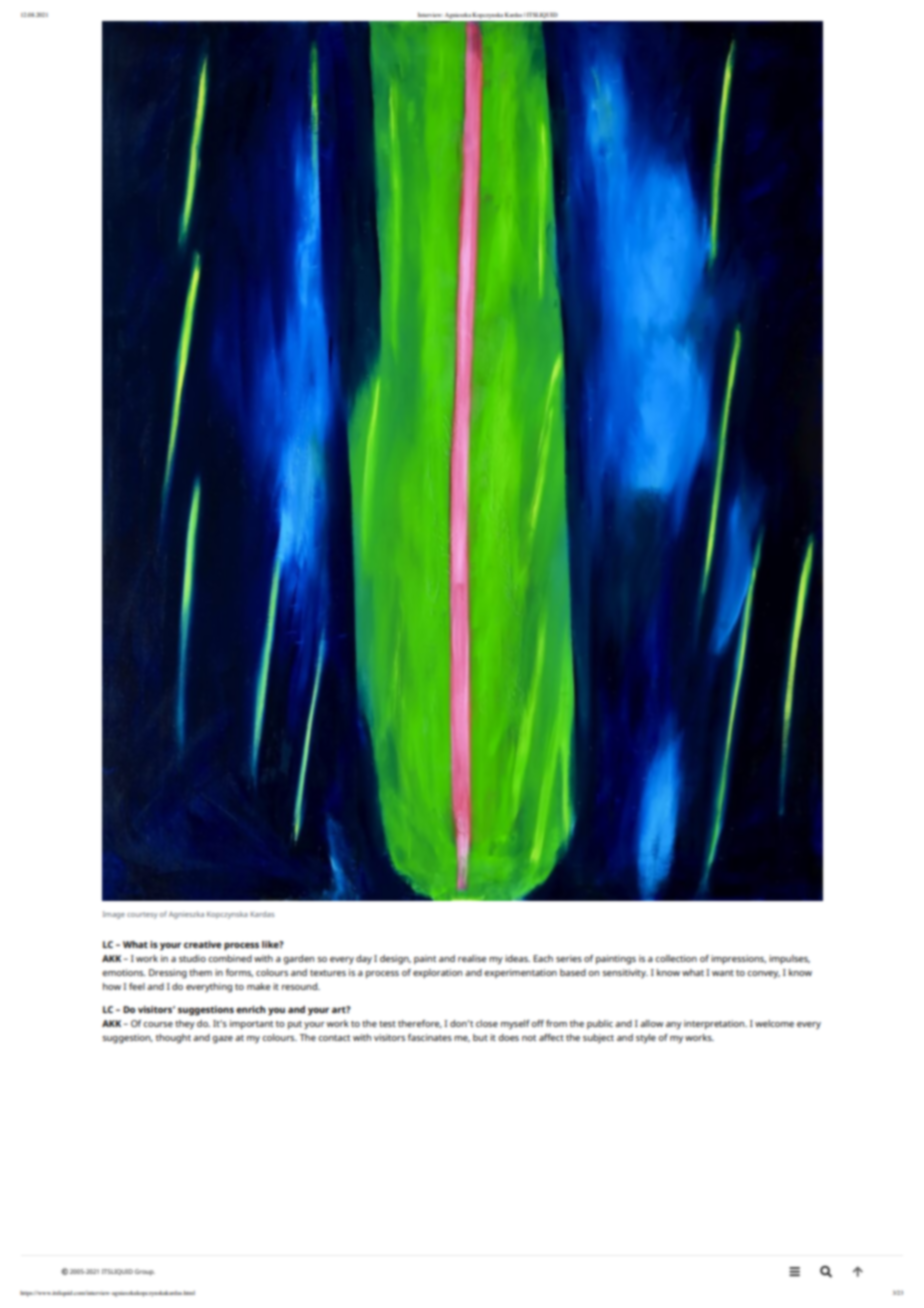 The image size is (924, 1308). I want to click on gaze, so click(222, 1040).
